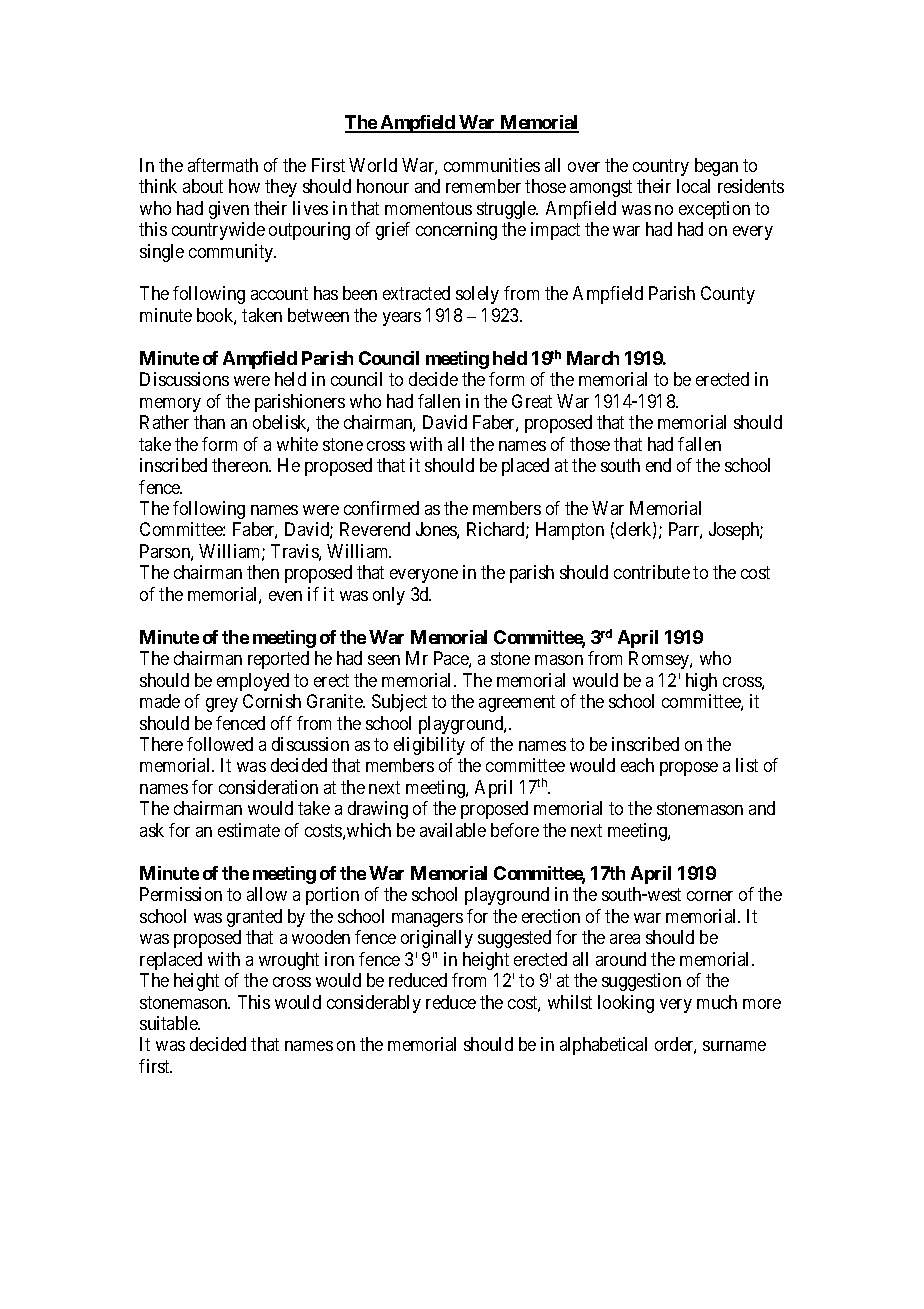  What do you see at coordinates (717, 1002) in the screenshot?
I see `much` at bounding box center [717, 1002].
